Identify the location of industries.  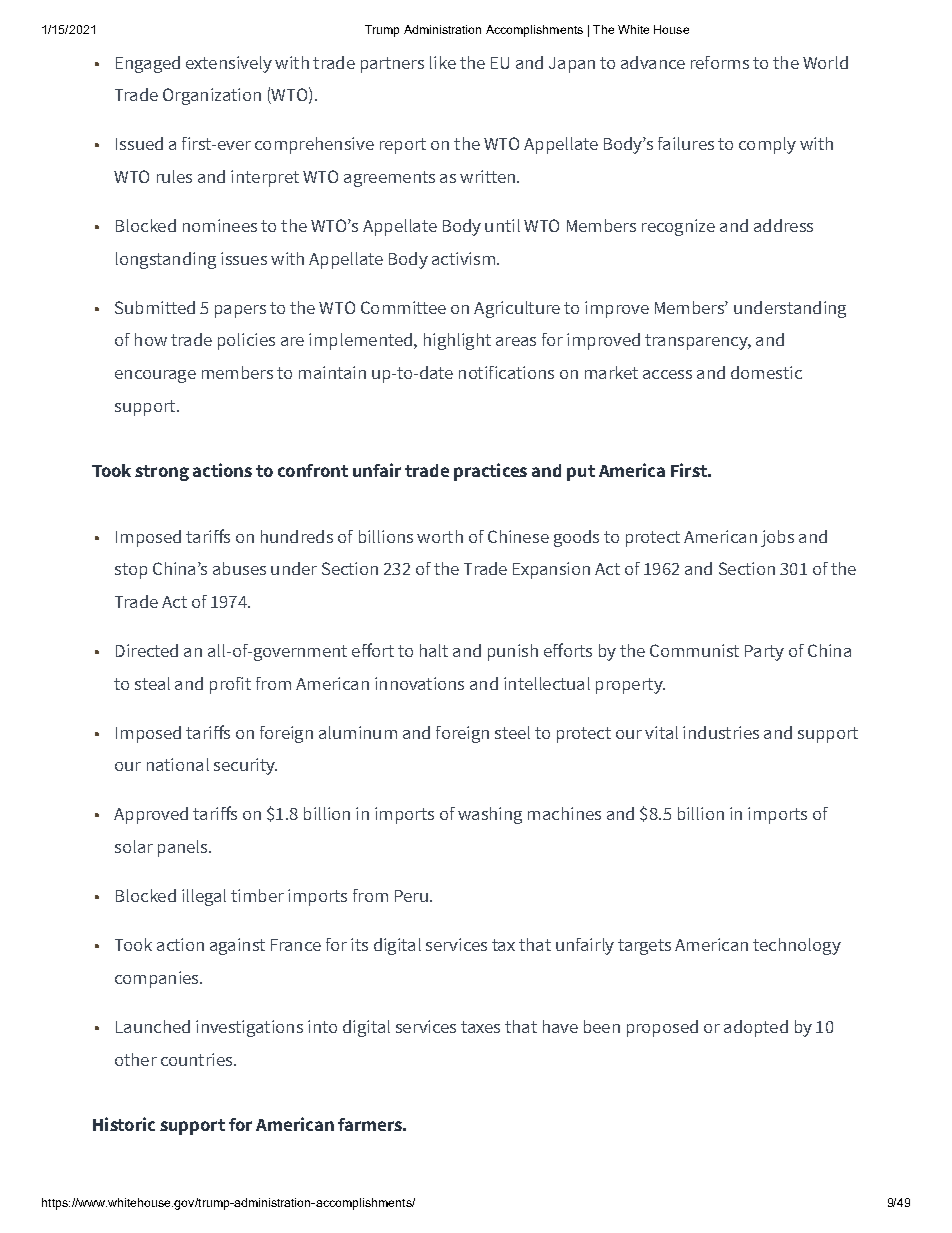
(721, 732).
